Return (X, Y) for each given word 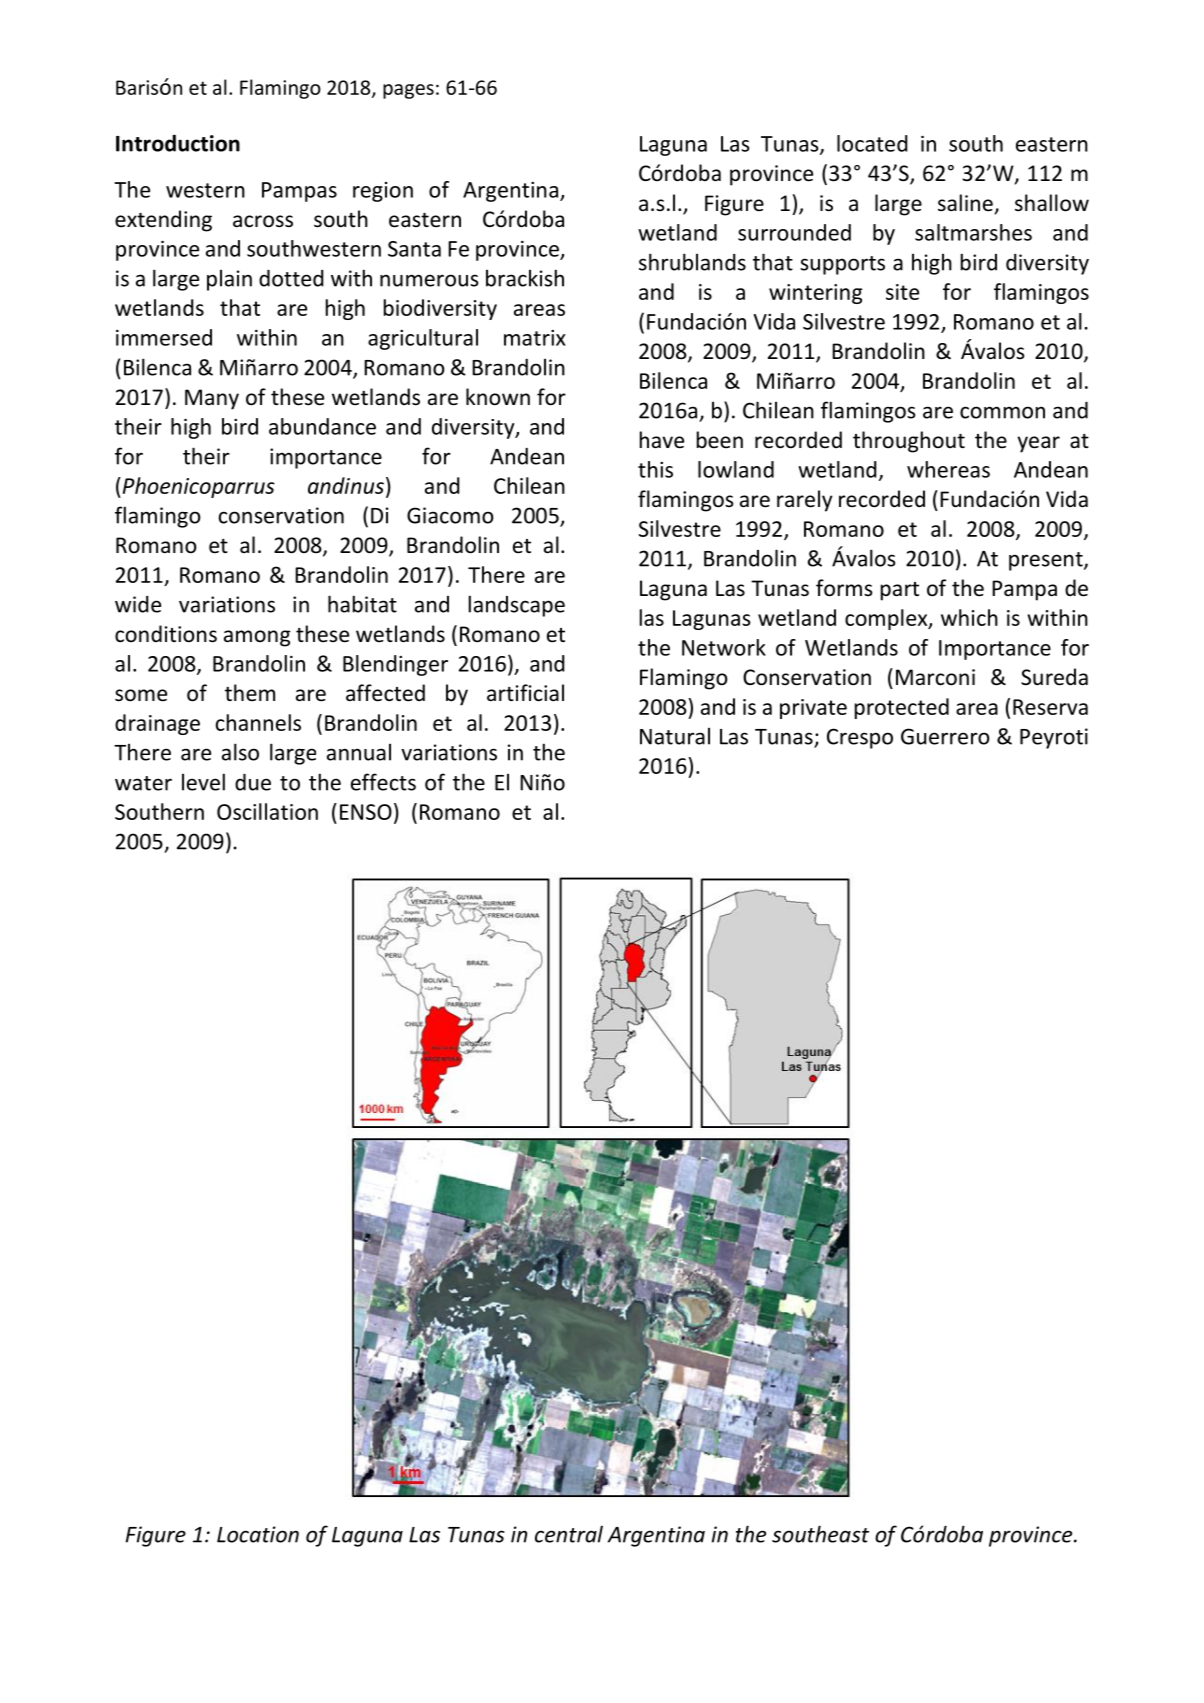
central (569, 1534)
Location (258, 1534)
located (872, 143)
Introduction (178, 143)
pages (408, 91)
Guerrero (945, 736)
